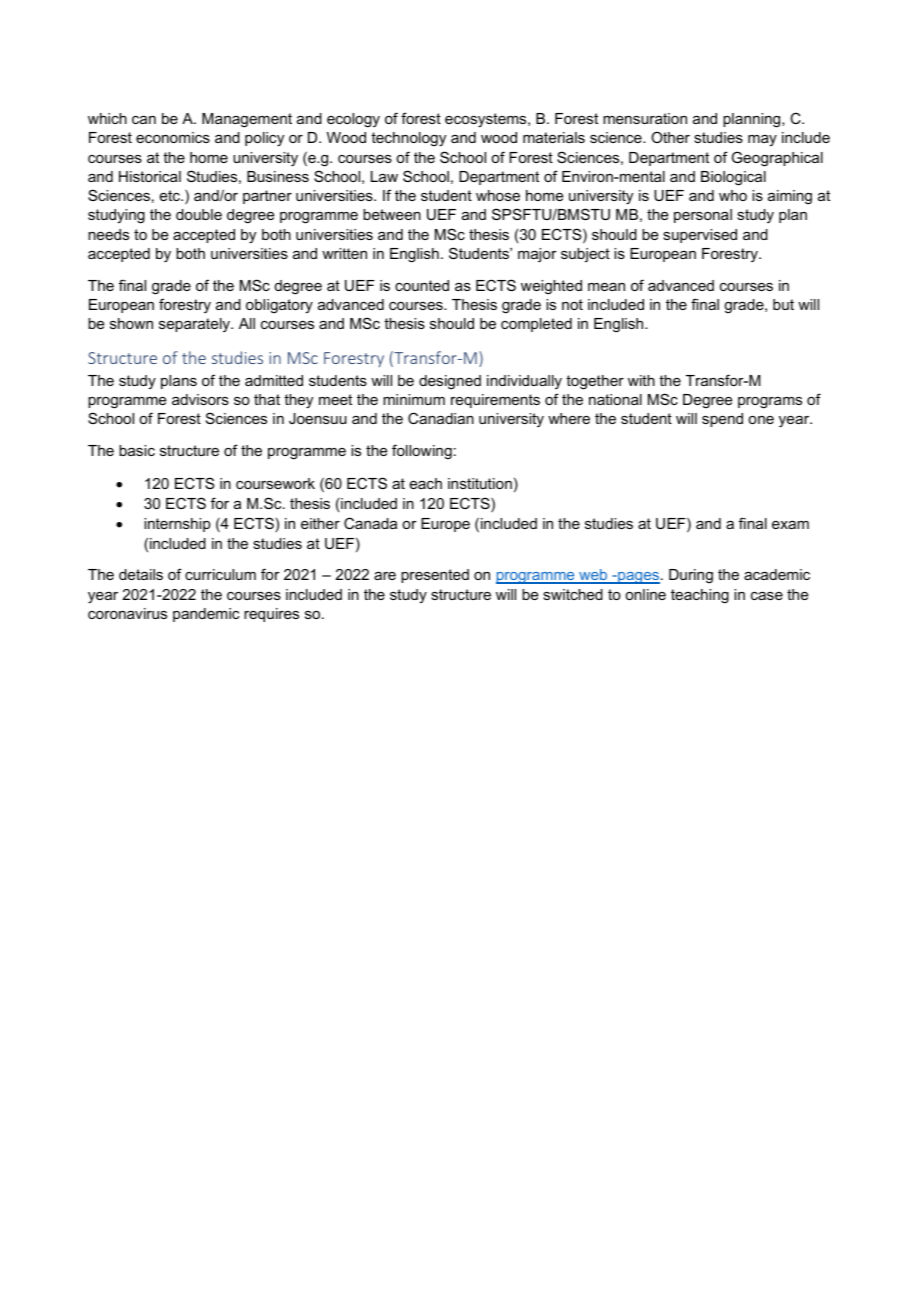 The image size is (924, 1308). Describe the element at coordinates (670, 137) in the screenshot. I see `Other` at that location.
